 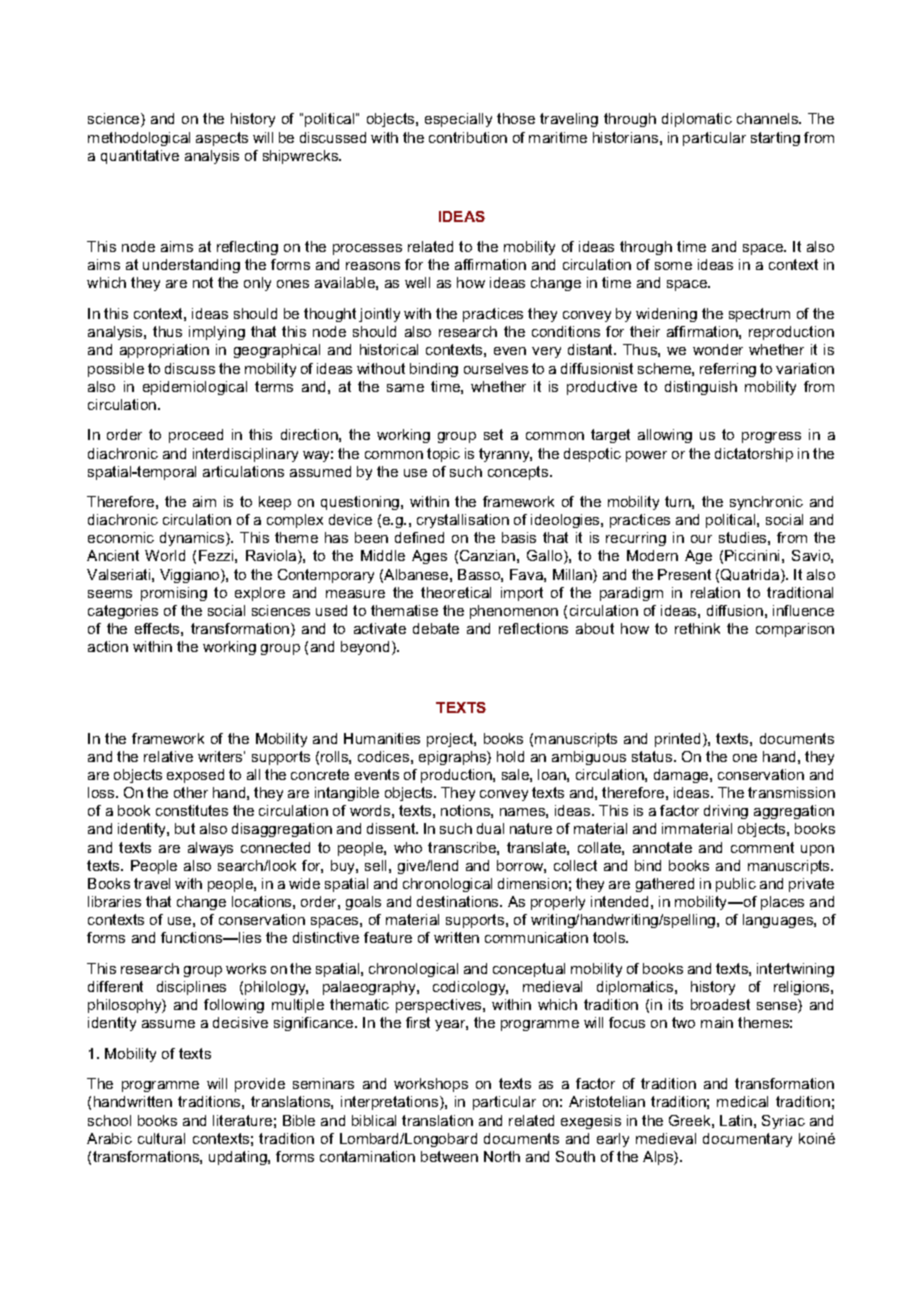 What do you see at coordinates (196, 436) in the screenshot?
I see `proceed` at bounding box center [196, 436].
